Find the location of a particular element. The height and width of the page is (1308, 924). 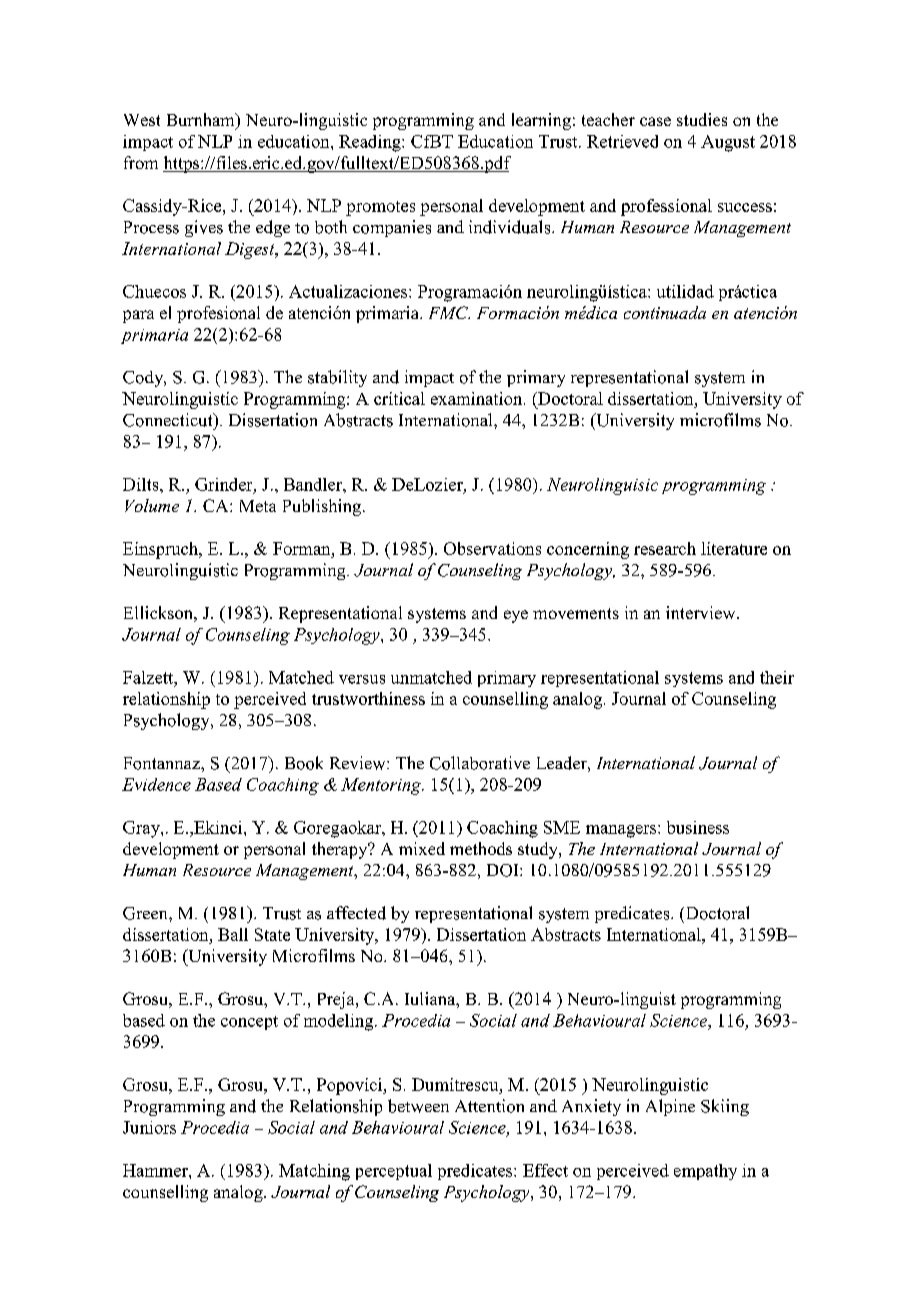

literature is located at coordinates (734, 548).
